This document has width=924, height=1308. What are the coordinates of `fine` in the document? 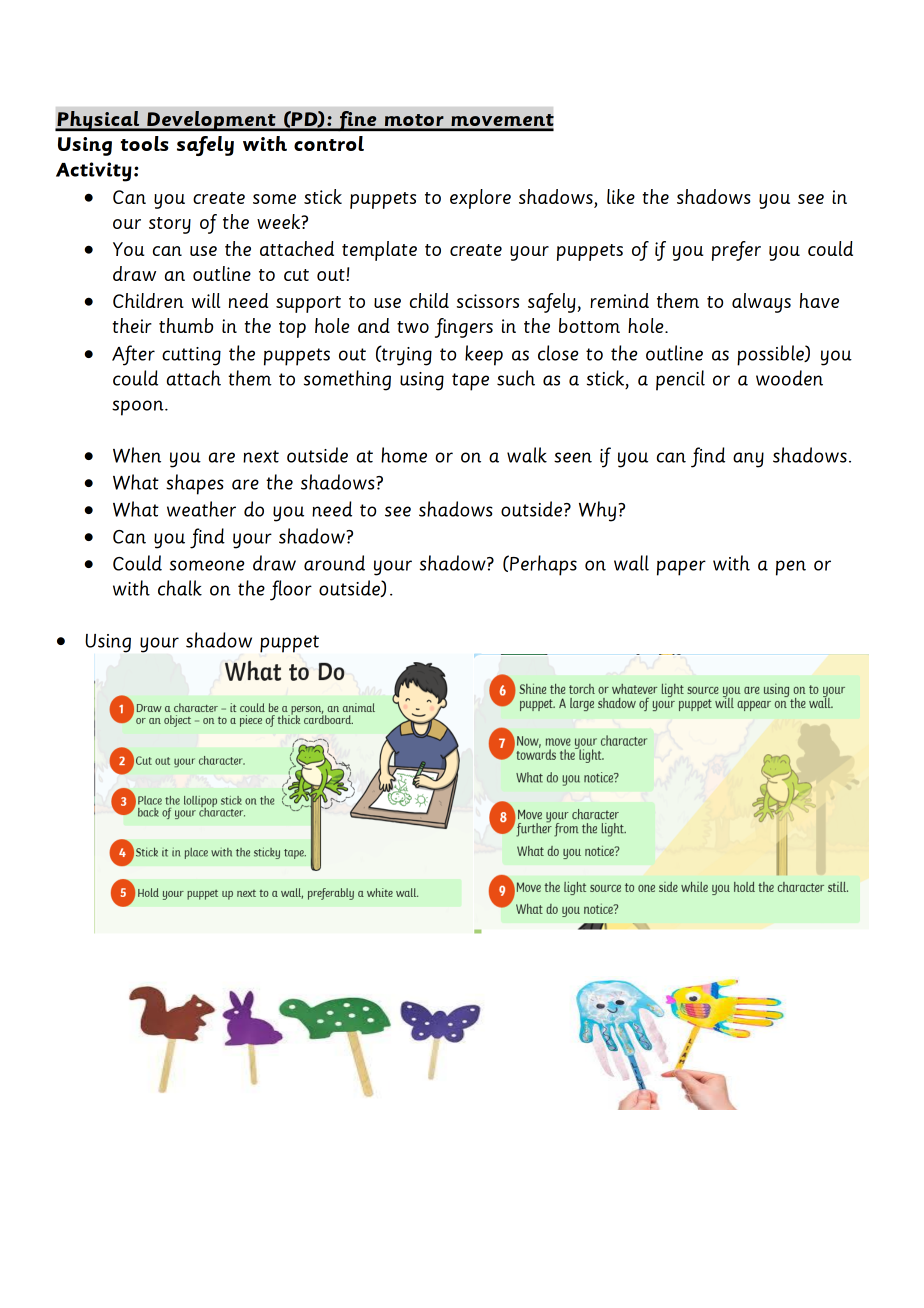 It's located at (357, 121).
